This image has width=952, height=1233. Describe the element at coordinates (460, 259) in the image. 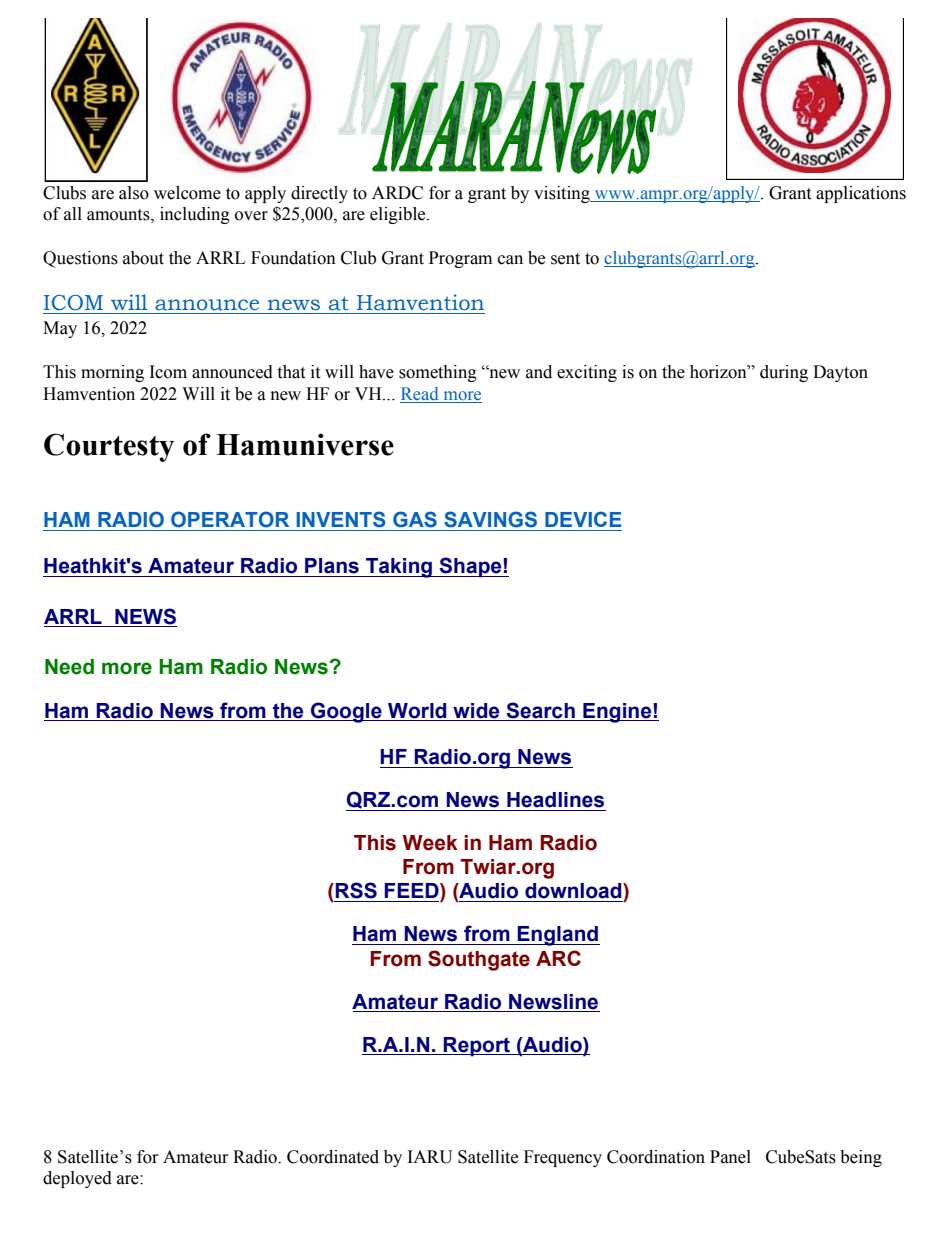

I see `Program` at that location.
